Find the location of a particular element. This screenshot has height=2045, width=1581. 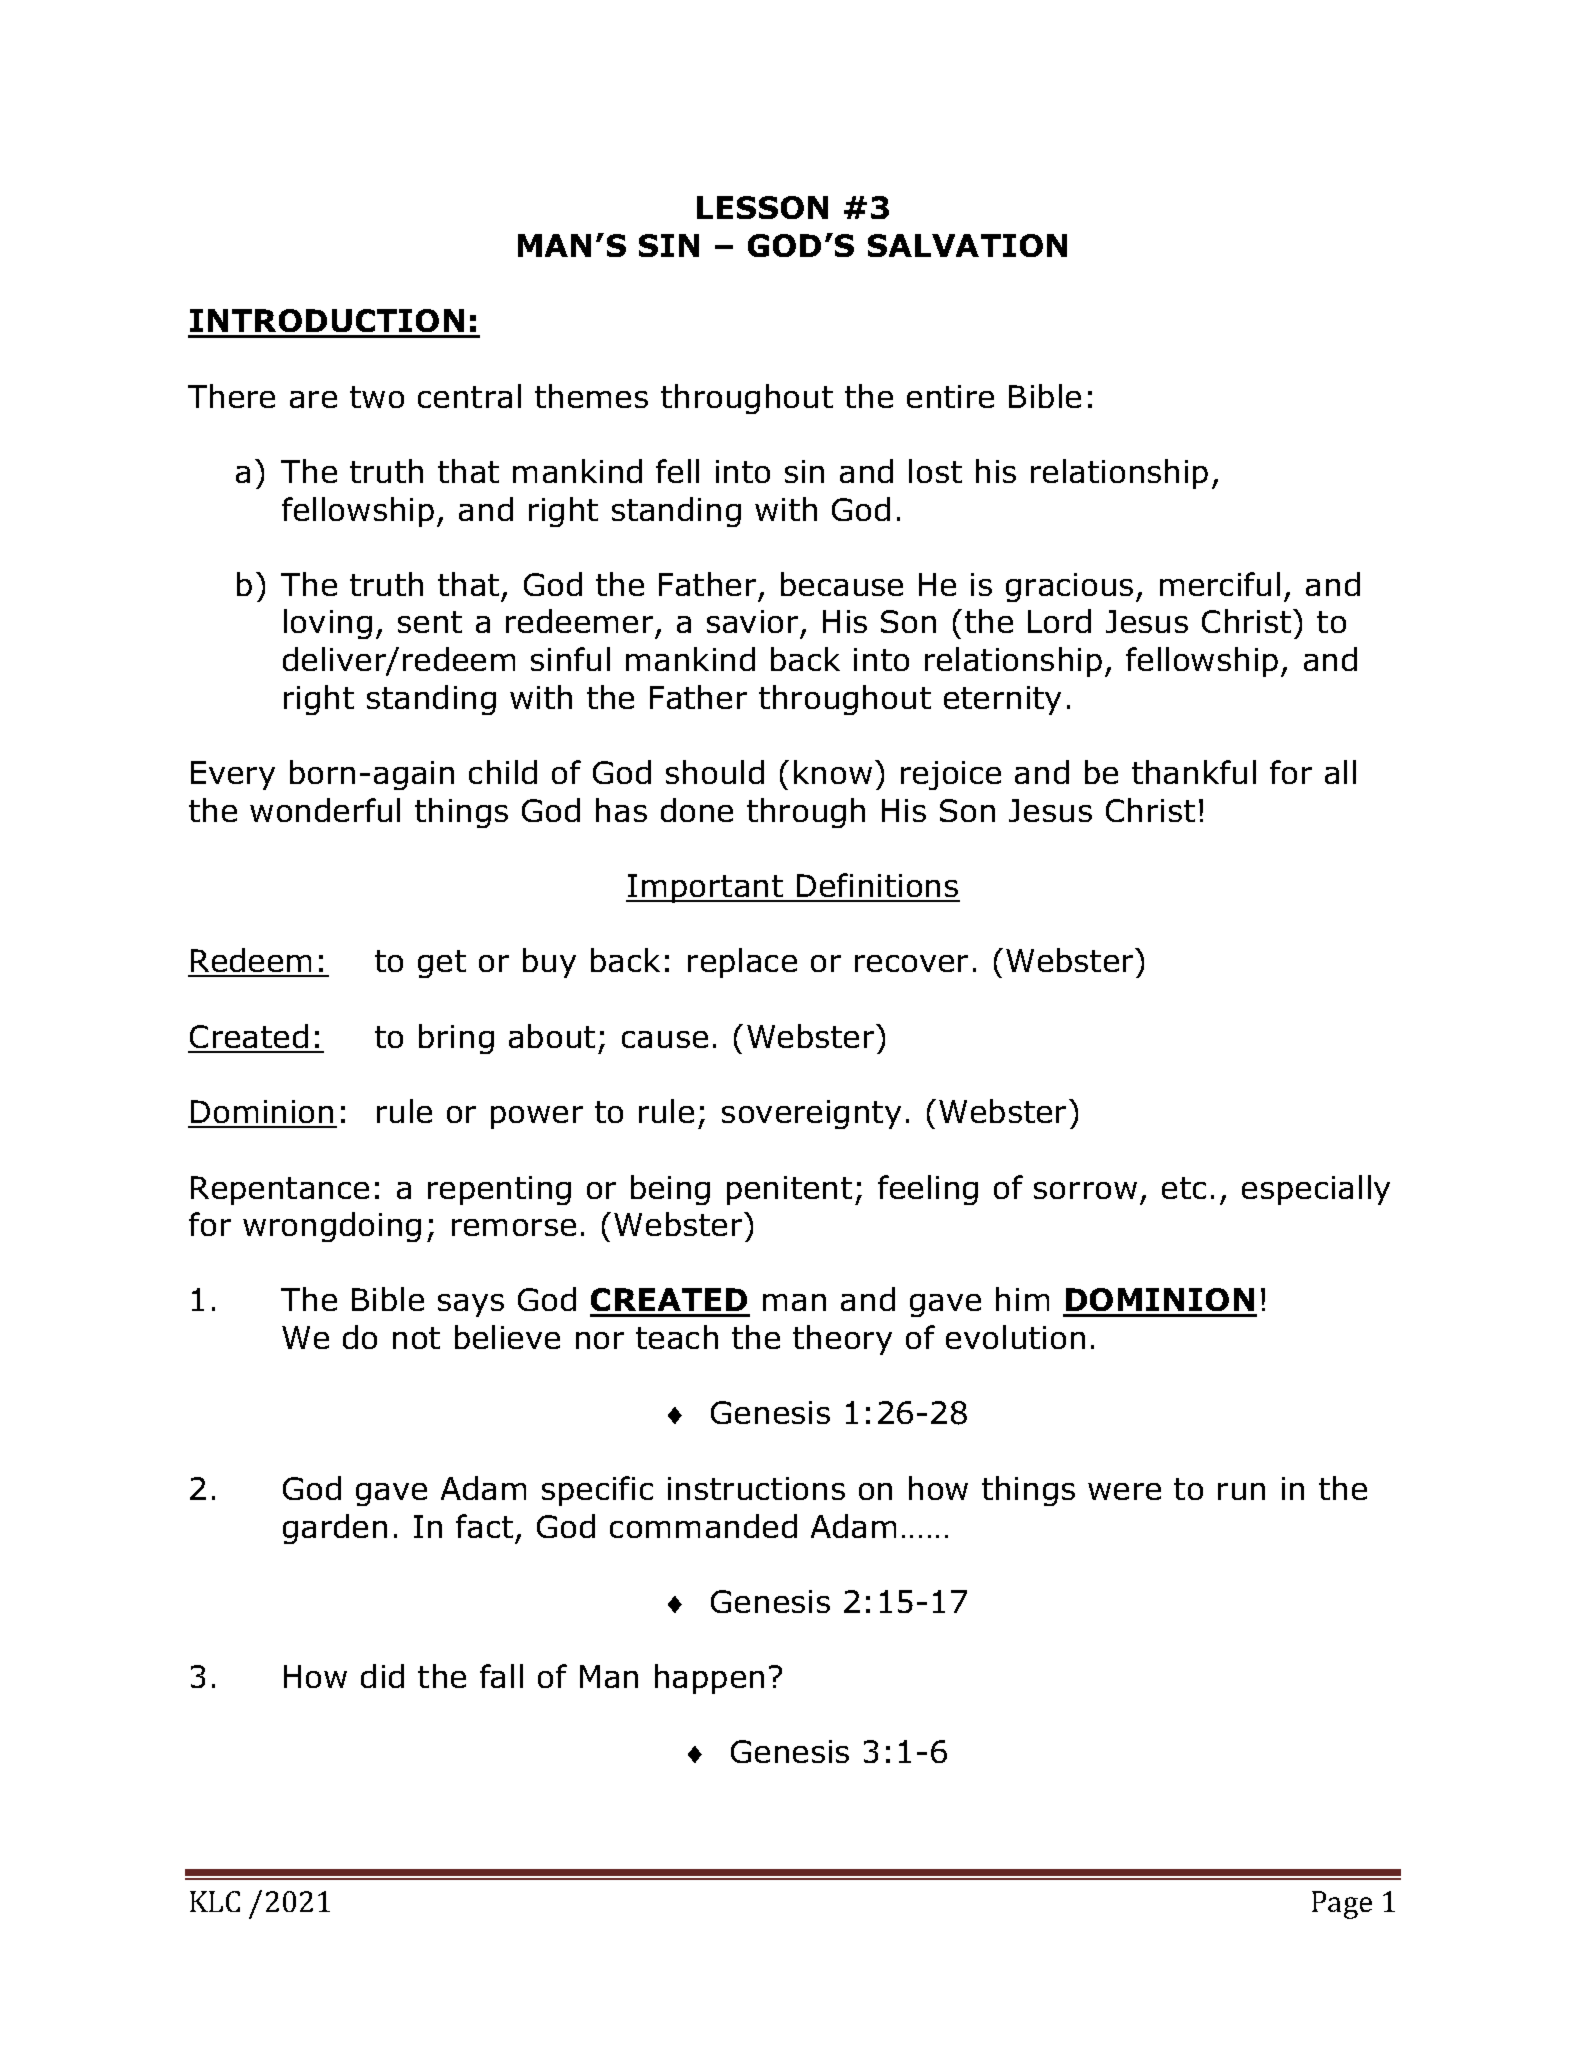

etc is located at coordinates (1184, 1188).
